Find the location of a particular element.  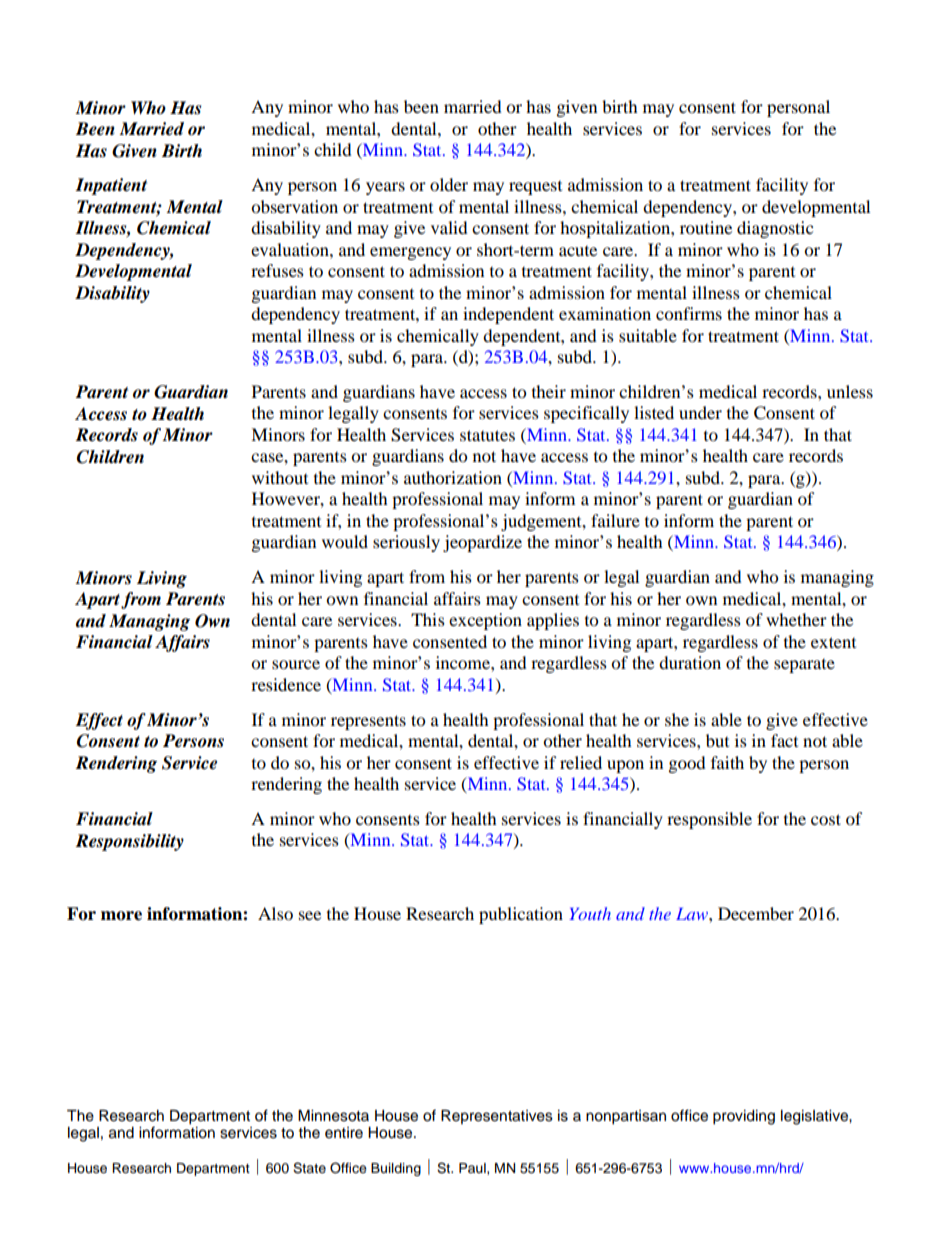

Representatives is located at coordinates (497, 1117).
